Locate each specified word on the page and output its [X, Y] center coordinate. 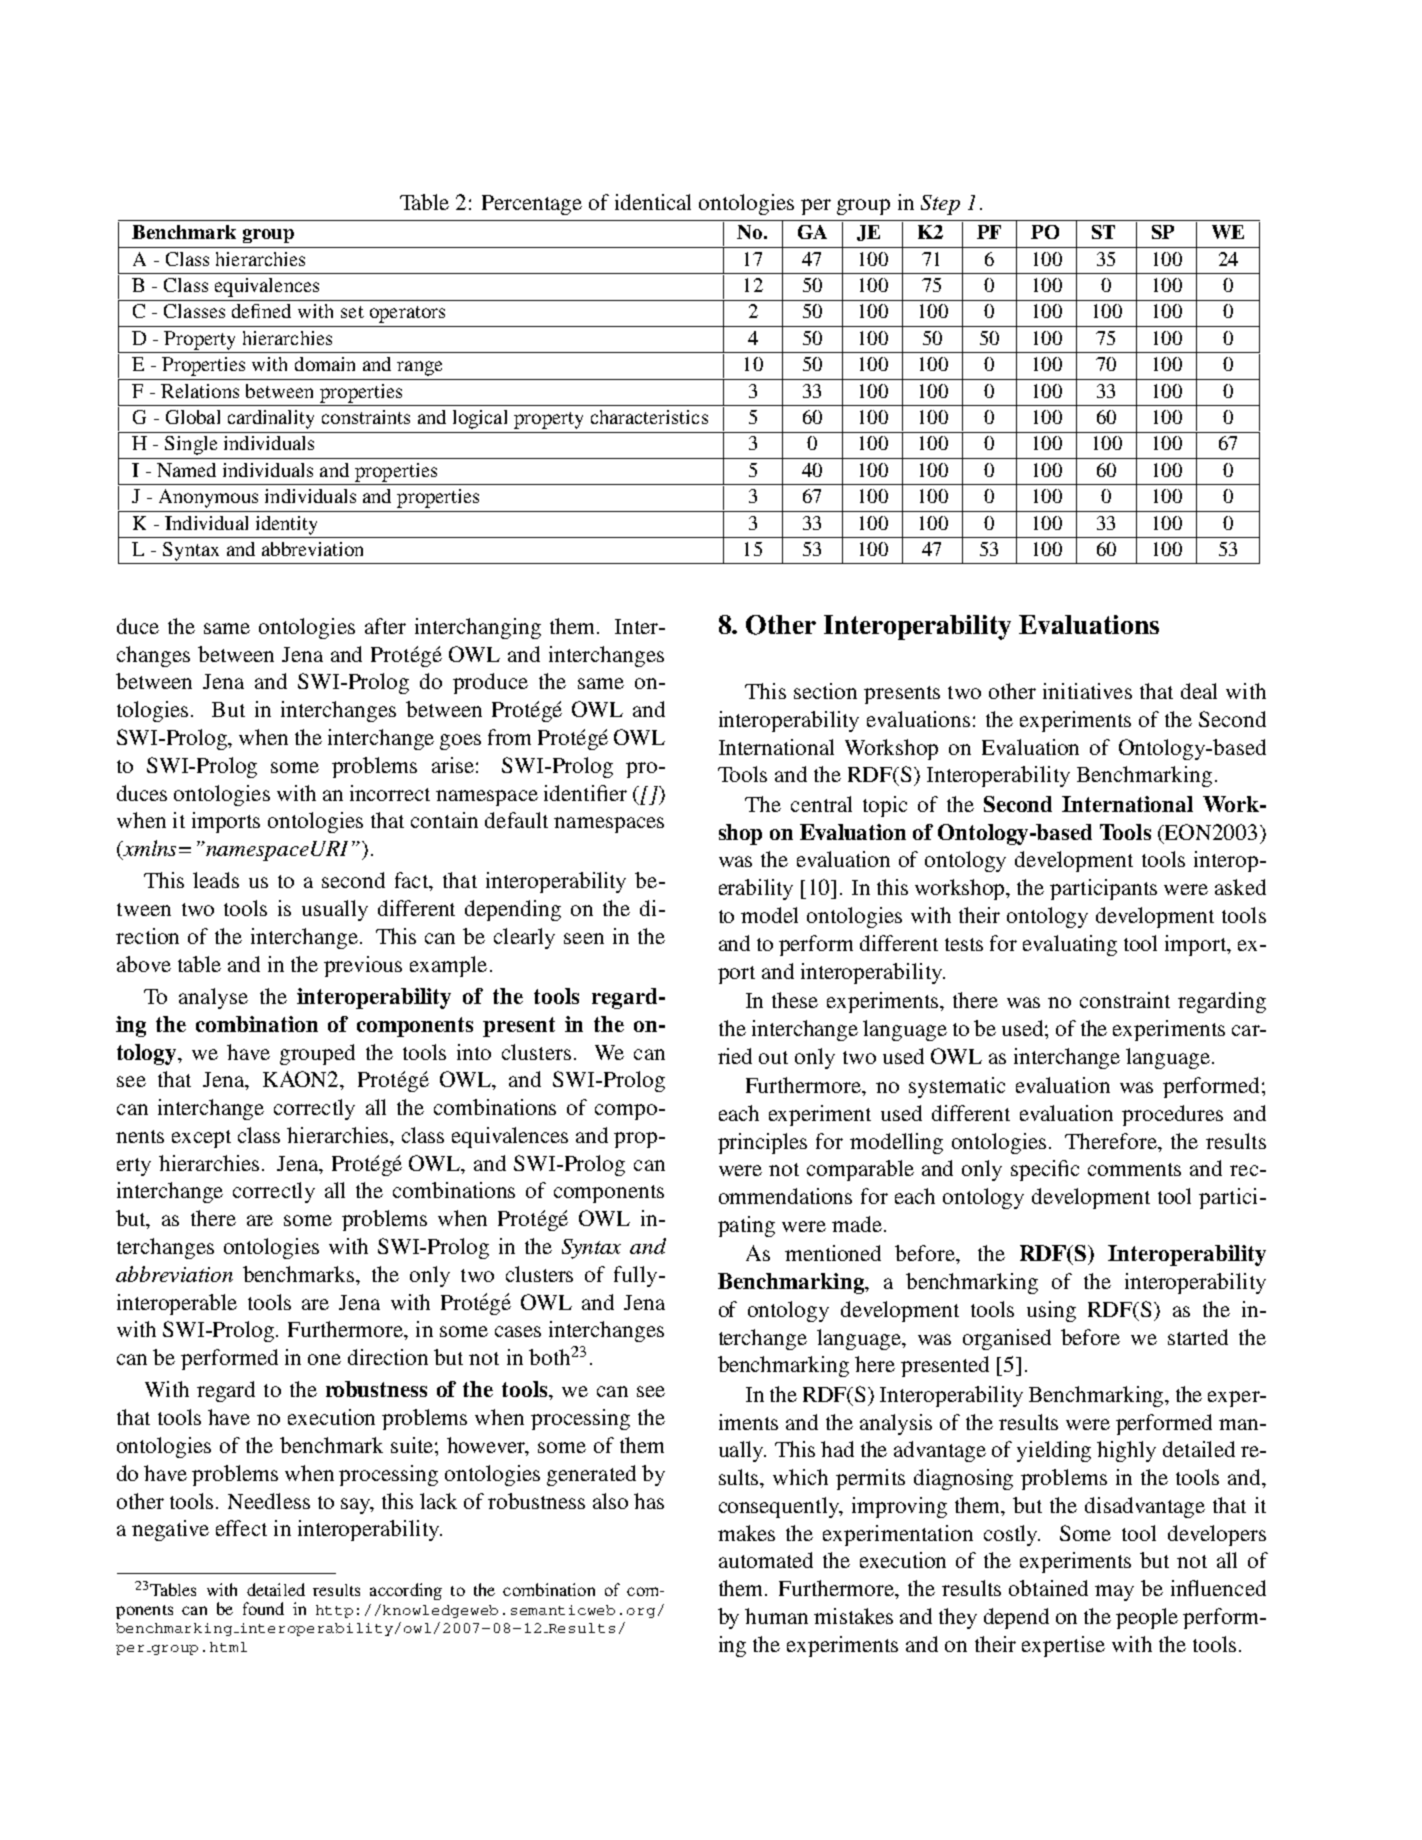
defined [261, 311]
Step [940, 205]
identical [653, 202]
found [263, 1608]
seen [584, 938]
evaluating [1070, 945]
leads [216, 880]
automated [766, 1560]
